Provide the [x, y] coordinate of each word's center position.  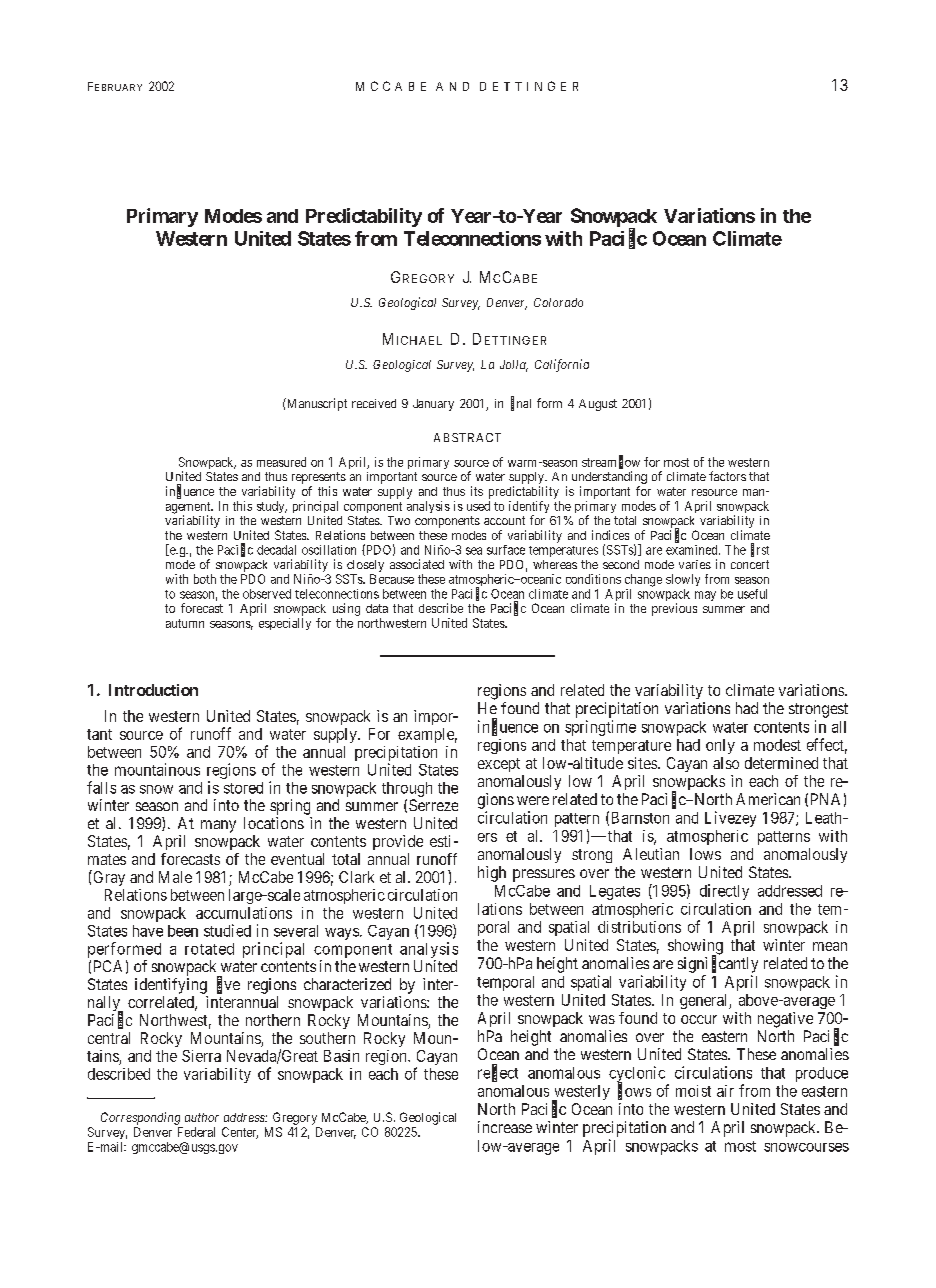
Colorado [558, 302]
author [202, 1117]
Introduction [153, 690]
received [374, 403]
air [725, 1091]
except [499, 765]
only [720, 746]
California [562, 365]
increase [505, 1127]
